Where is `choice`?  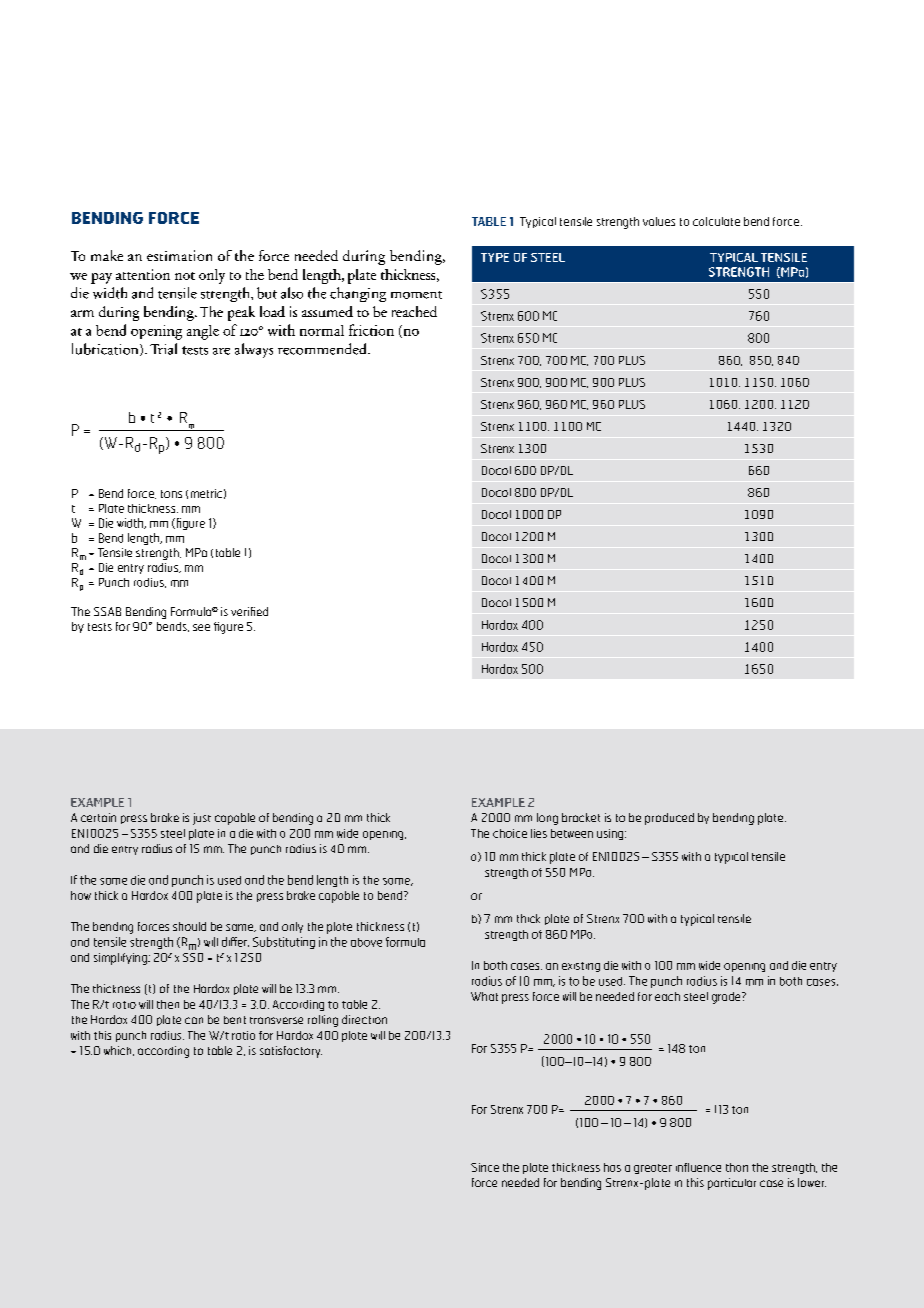
choice is located at coordinates (510, 833).
